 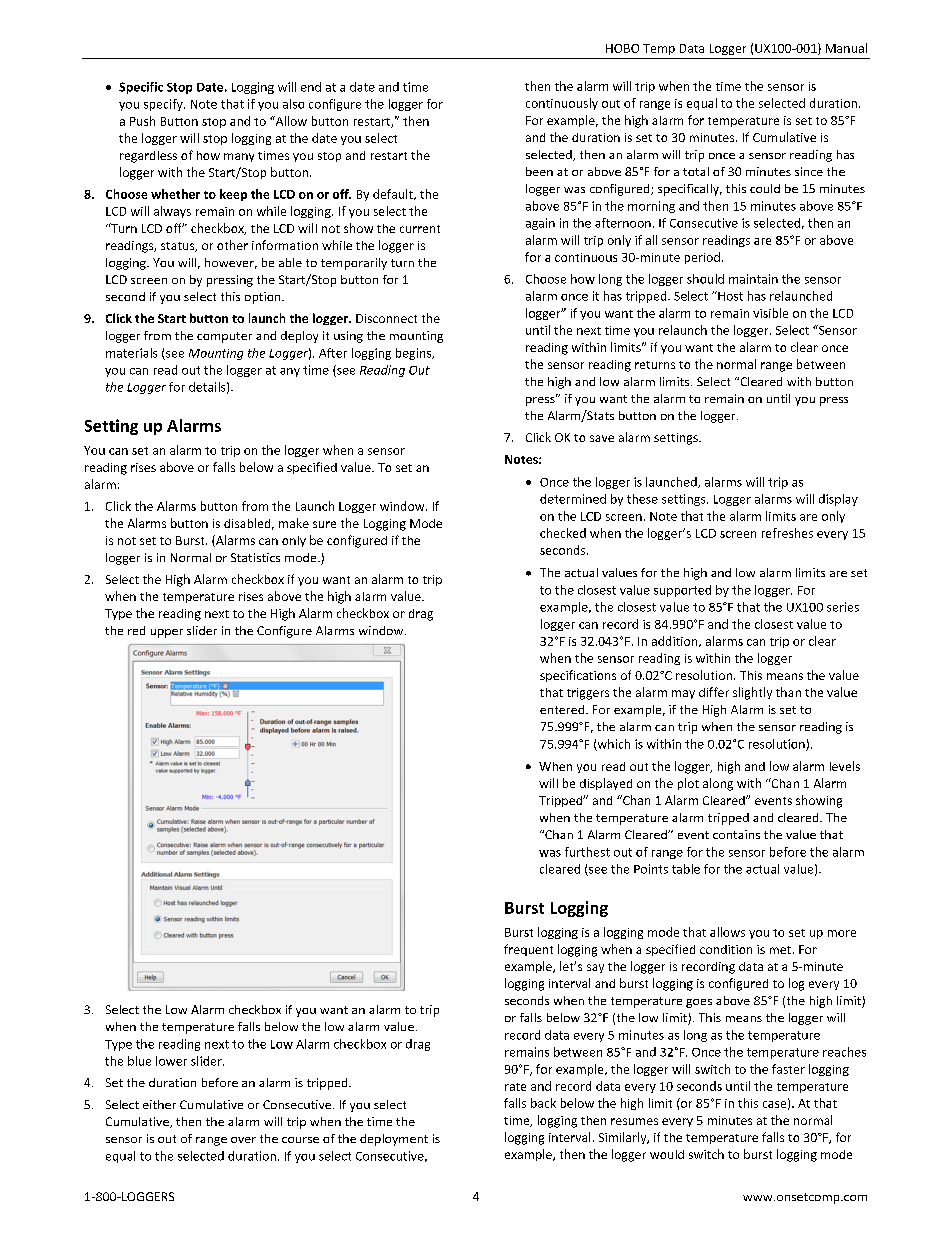 I want to click on supported, so click(x=682, y=591).
